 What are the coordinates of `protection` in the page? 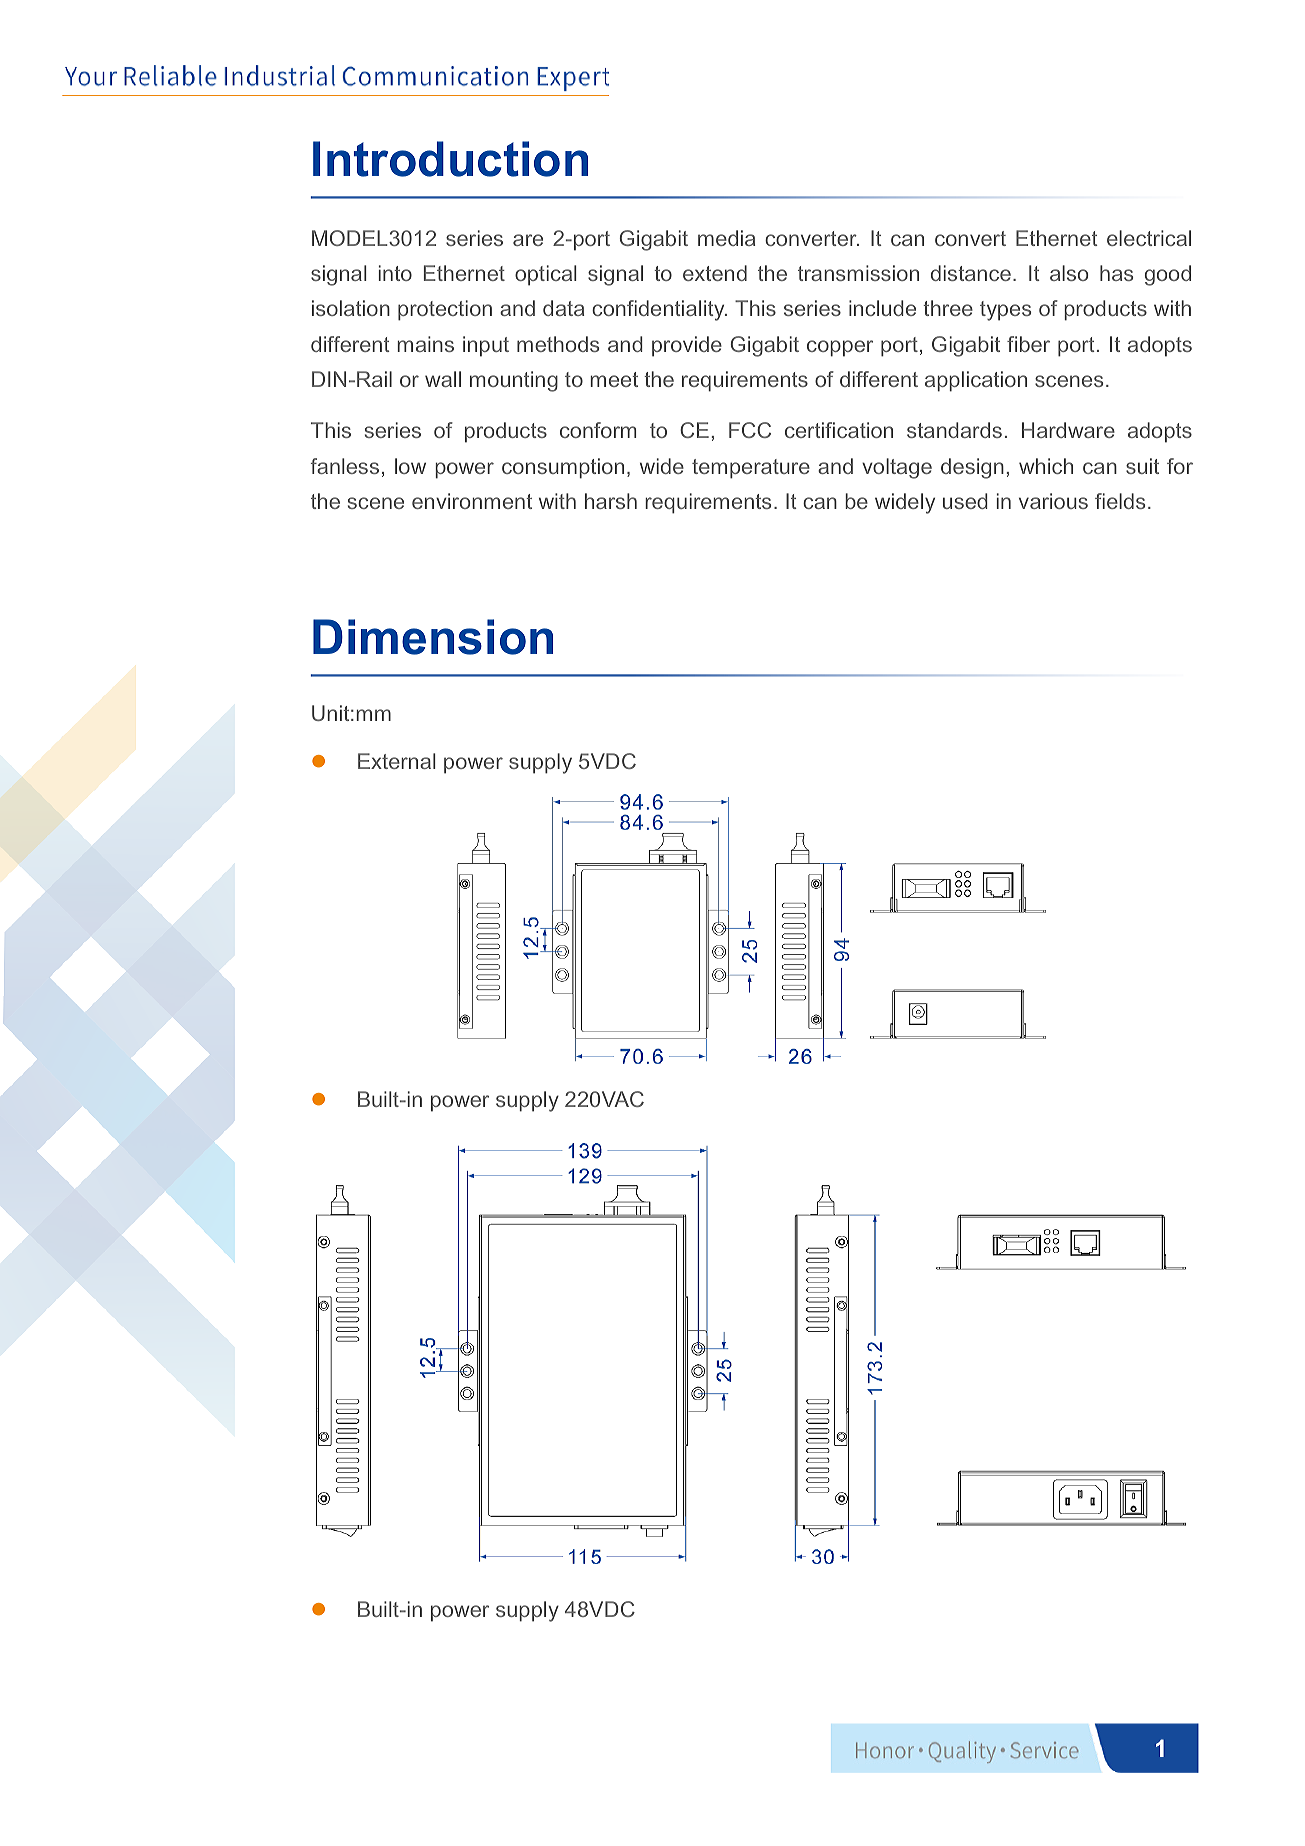 It's located at (445, 310).
